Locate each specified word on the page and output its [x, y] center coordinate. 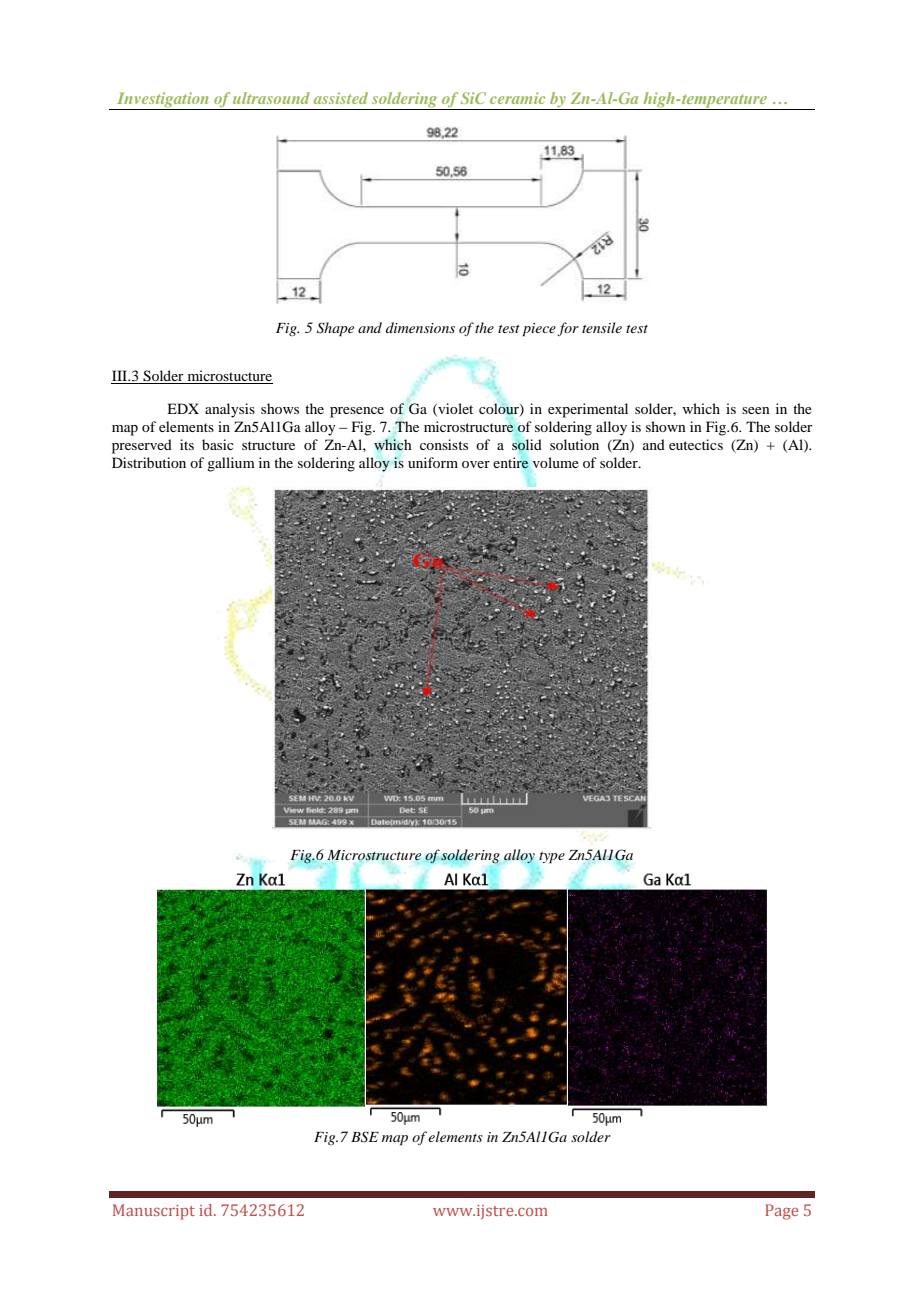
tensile [602, 327]
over [476, 464]
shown [666, 426]
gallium [231, 464]
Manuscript [154, 1212]
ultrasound [271, 98]
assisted [341, 98]
